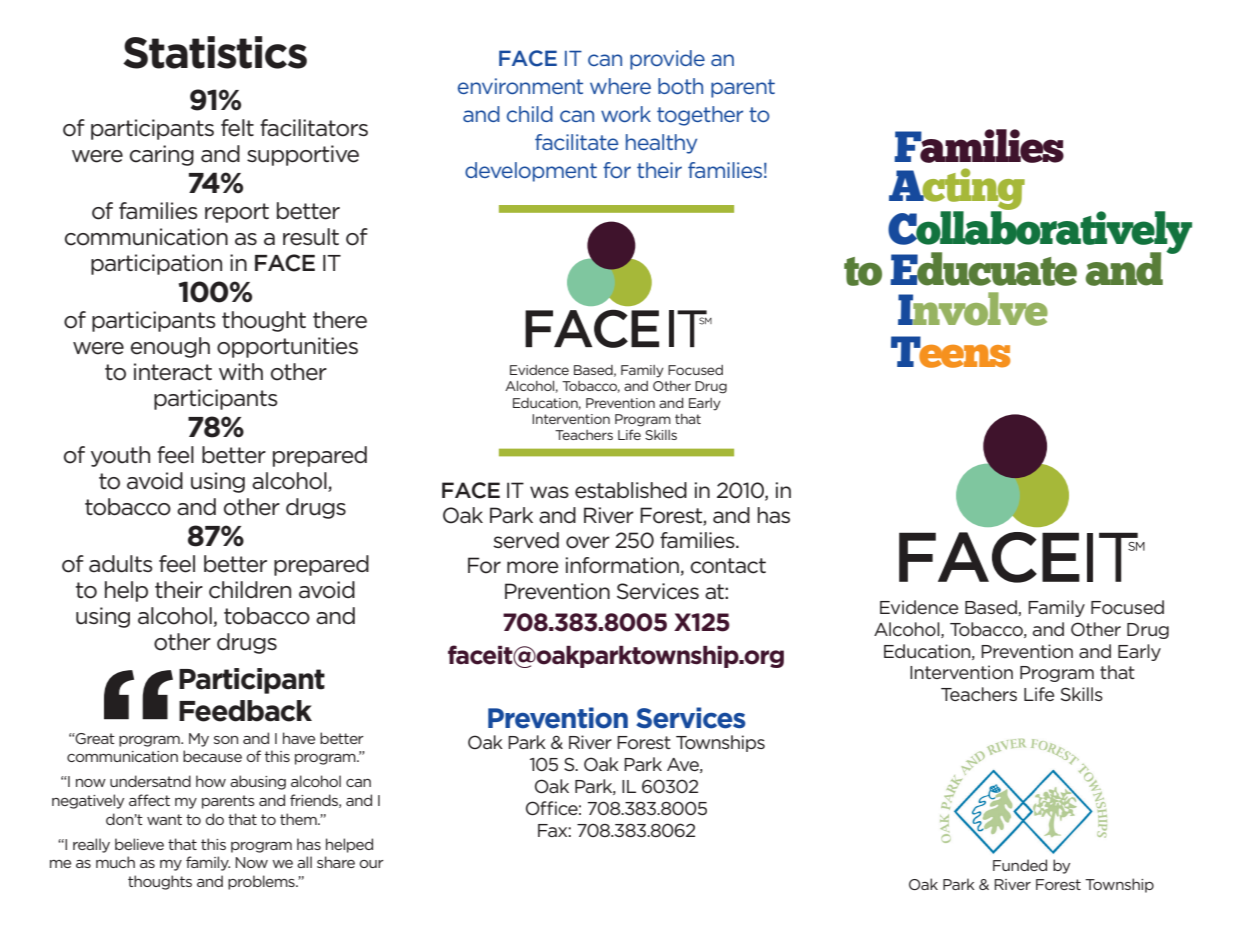  Describe the element at coordinates (120, 456) in the image. I see `youth` at that location.
